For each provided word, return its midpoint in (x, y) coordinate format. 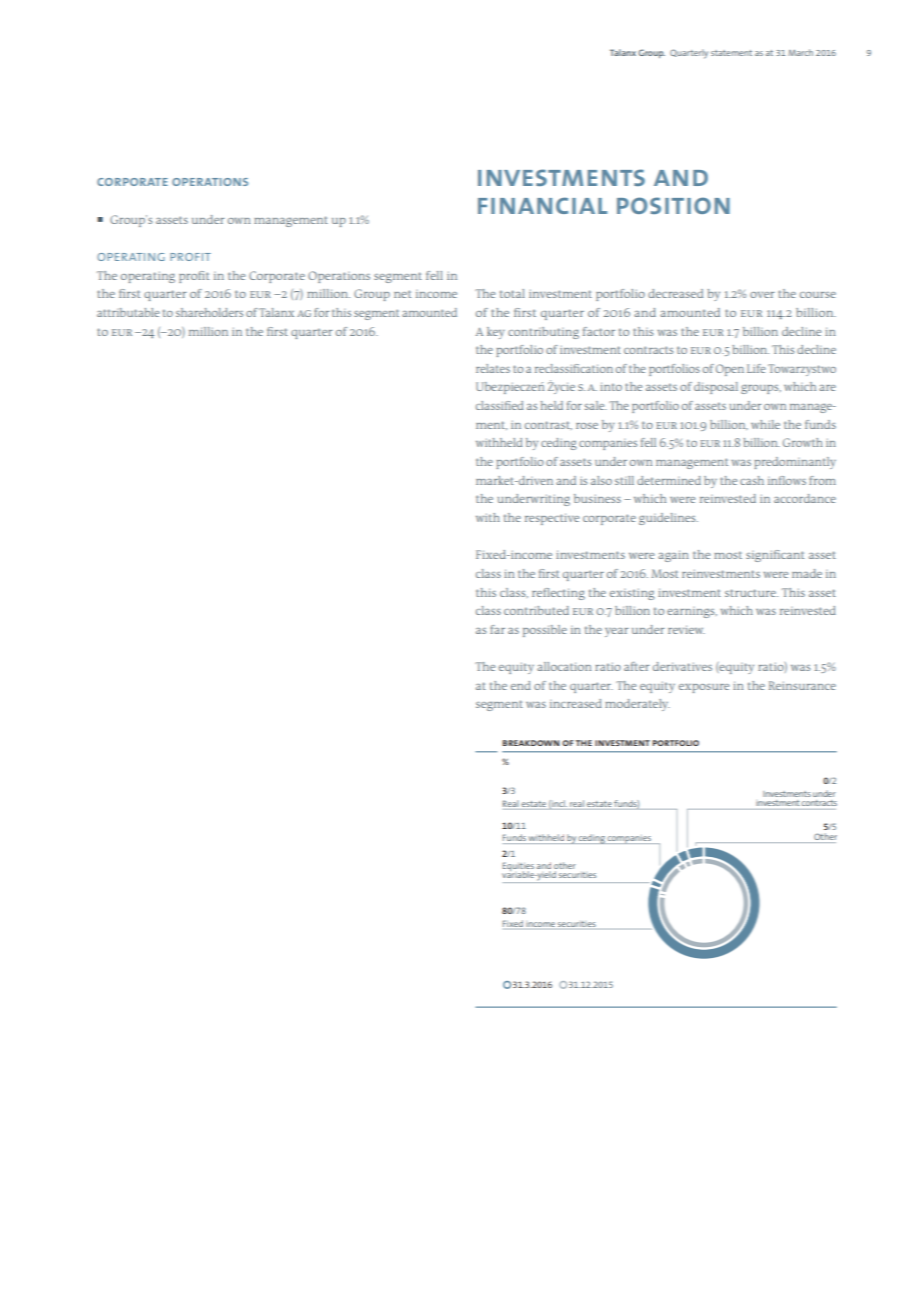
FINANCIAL (542, 205)
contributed (536, 610)
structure (751, 593)
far (497, 629)
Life (756, 368)
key (496, 333)
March (800, 52)
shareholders (209, 312)
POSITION (673, 205)
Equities (518, 868)
